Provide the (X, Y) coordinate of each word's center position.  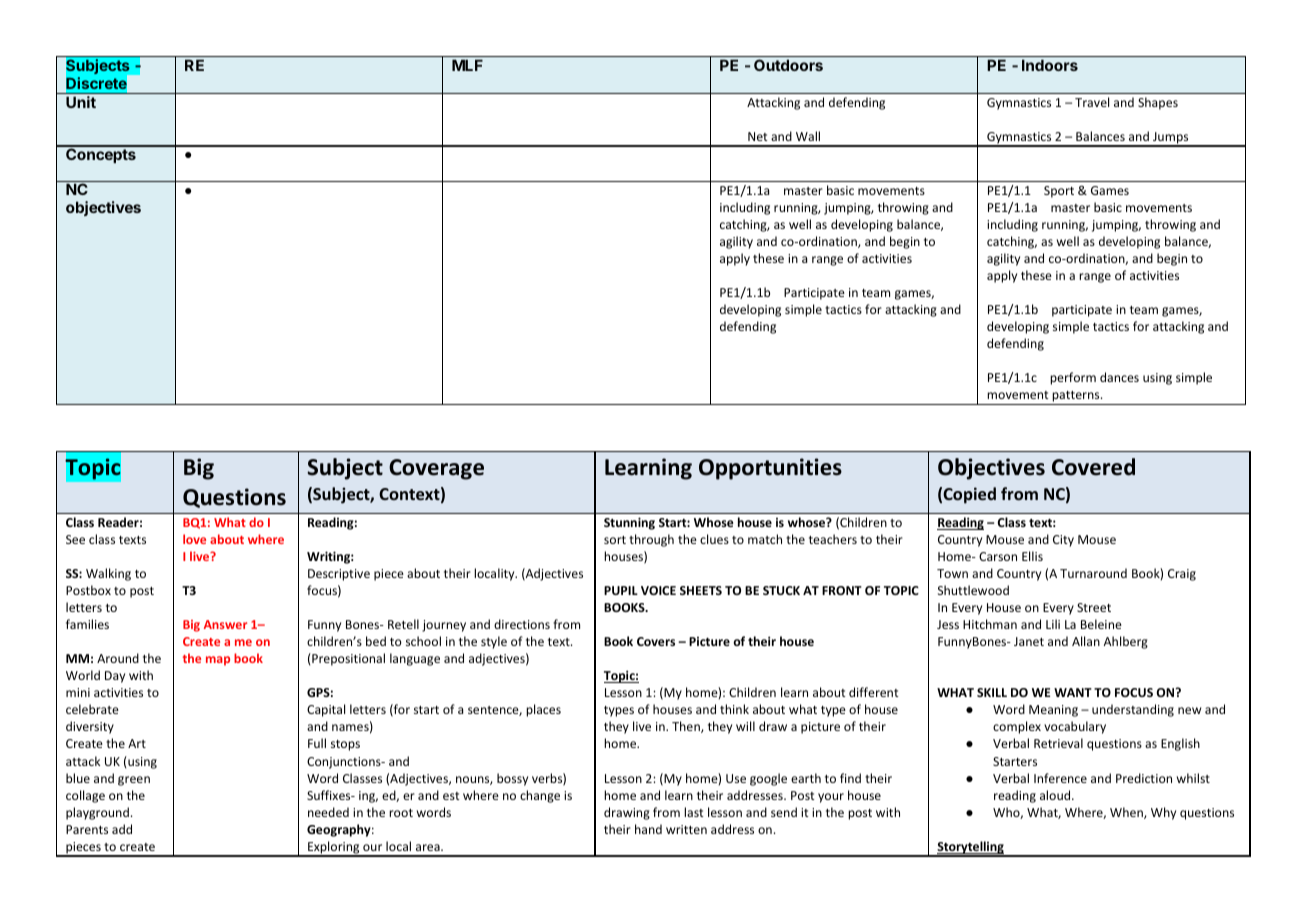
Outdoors (788, 65)
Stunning (629, 523)
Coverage (436, 469)
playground (97, 813)
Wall (808, 136)
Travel (1092, 102)
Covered (1093, 467)
